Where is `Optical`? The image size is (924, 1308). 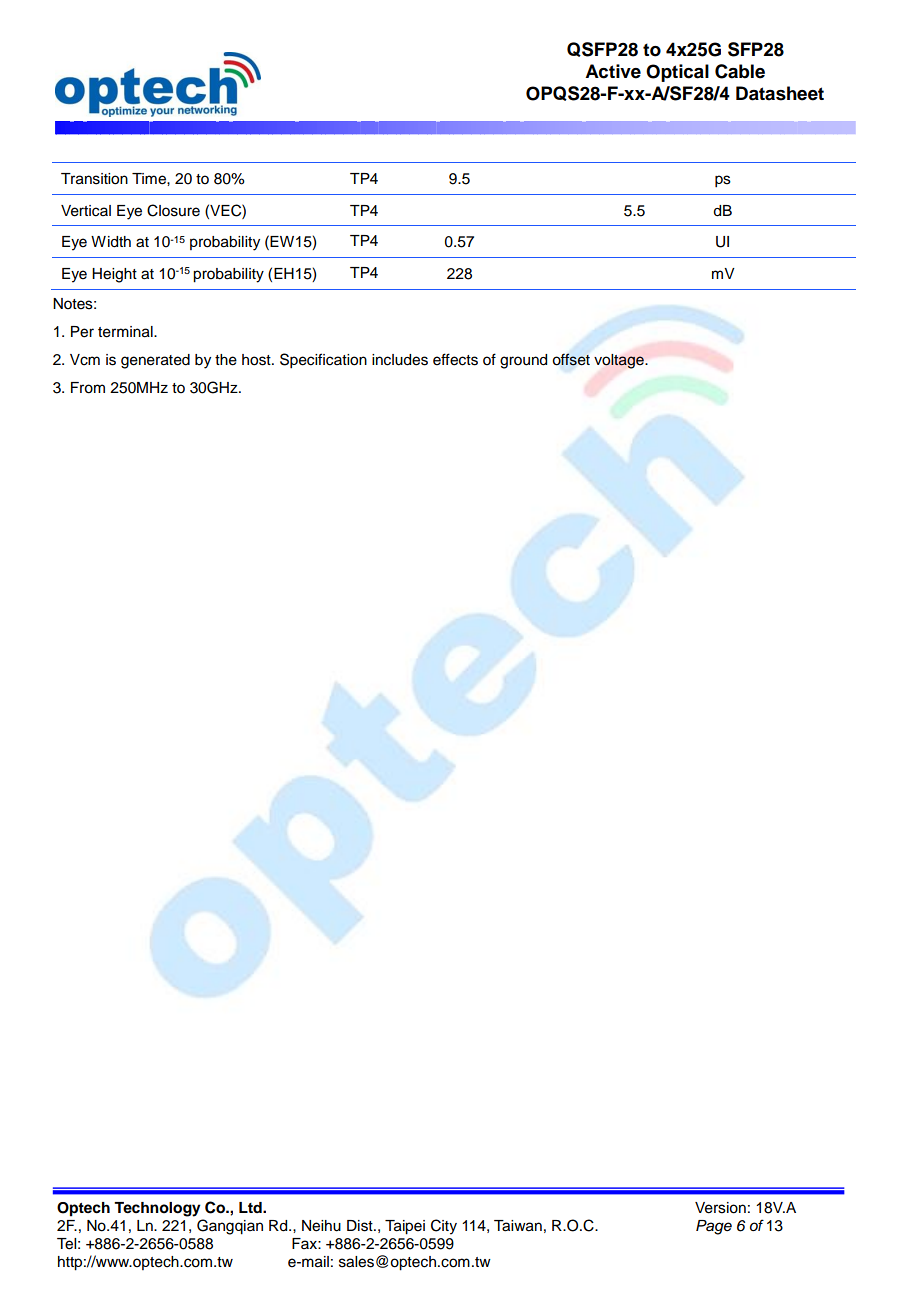
Optical is located at coordinates (677, 73).
